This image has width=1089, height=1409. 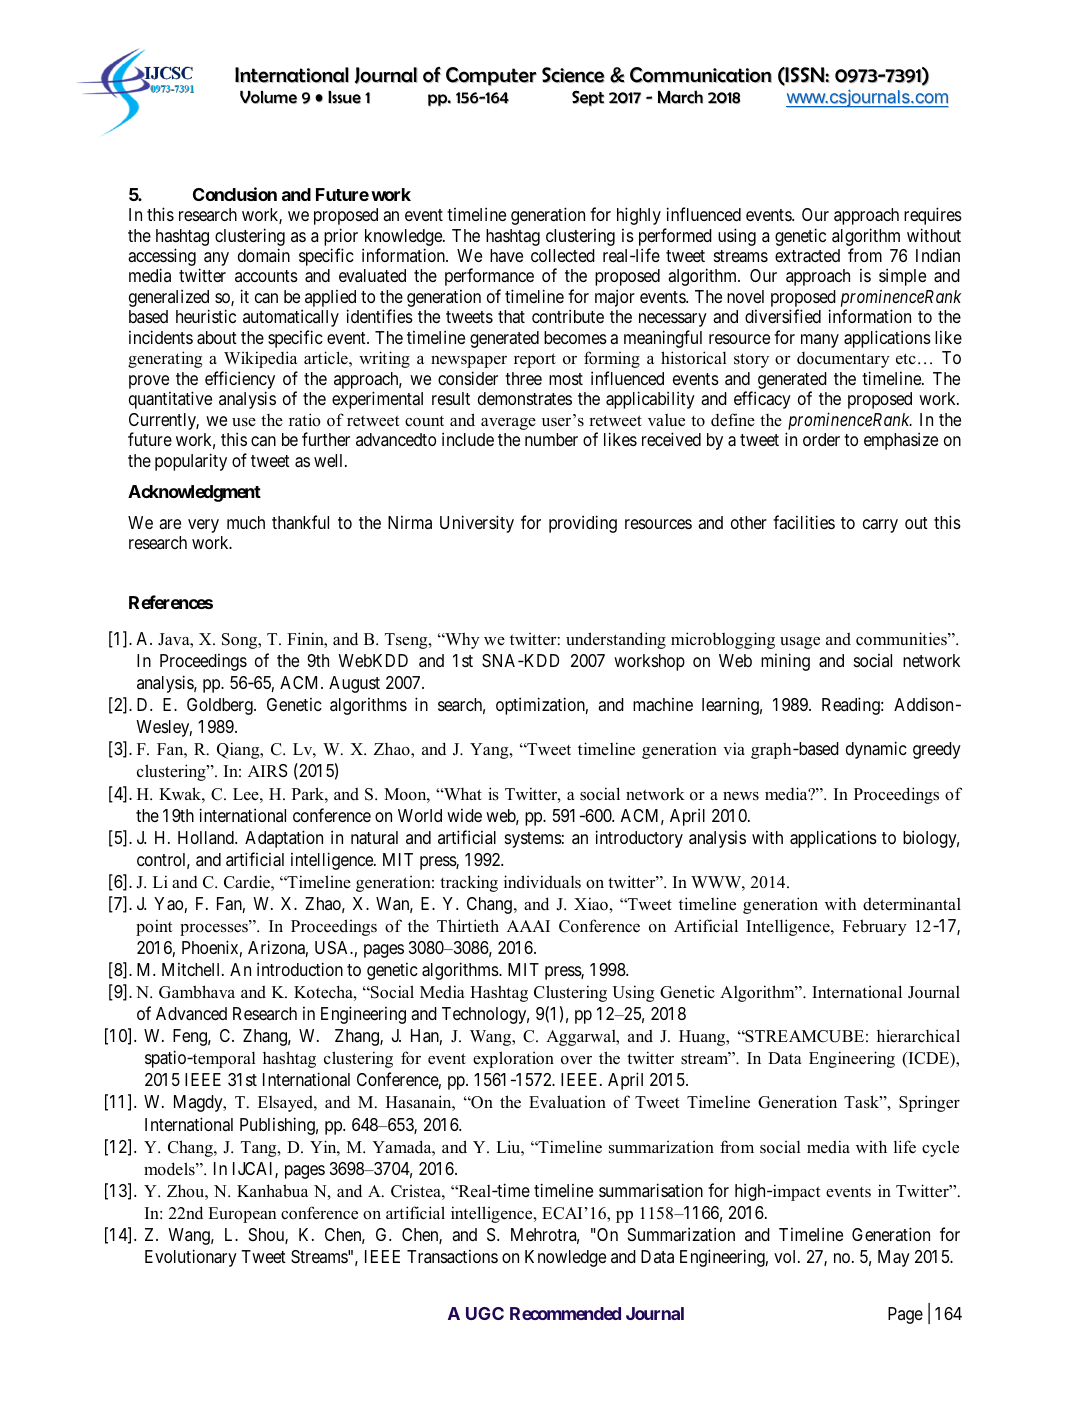 I want to click on dynamic, so click(x=876, y=750).
